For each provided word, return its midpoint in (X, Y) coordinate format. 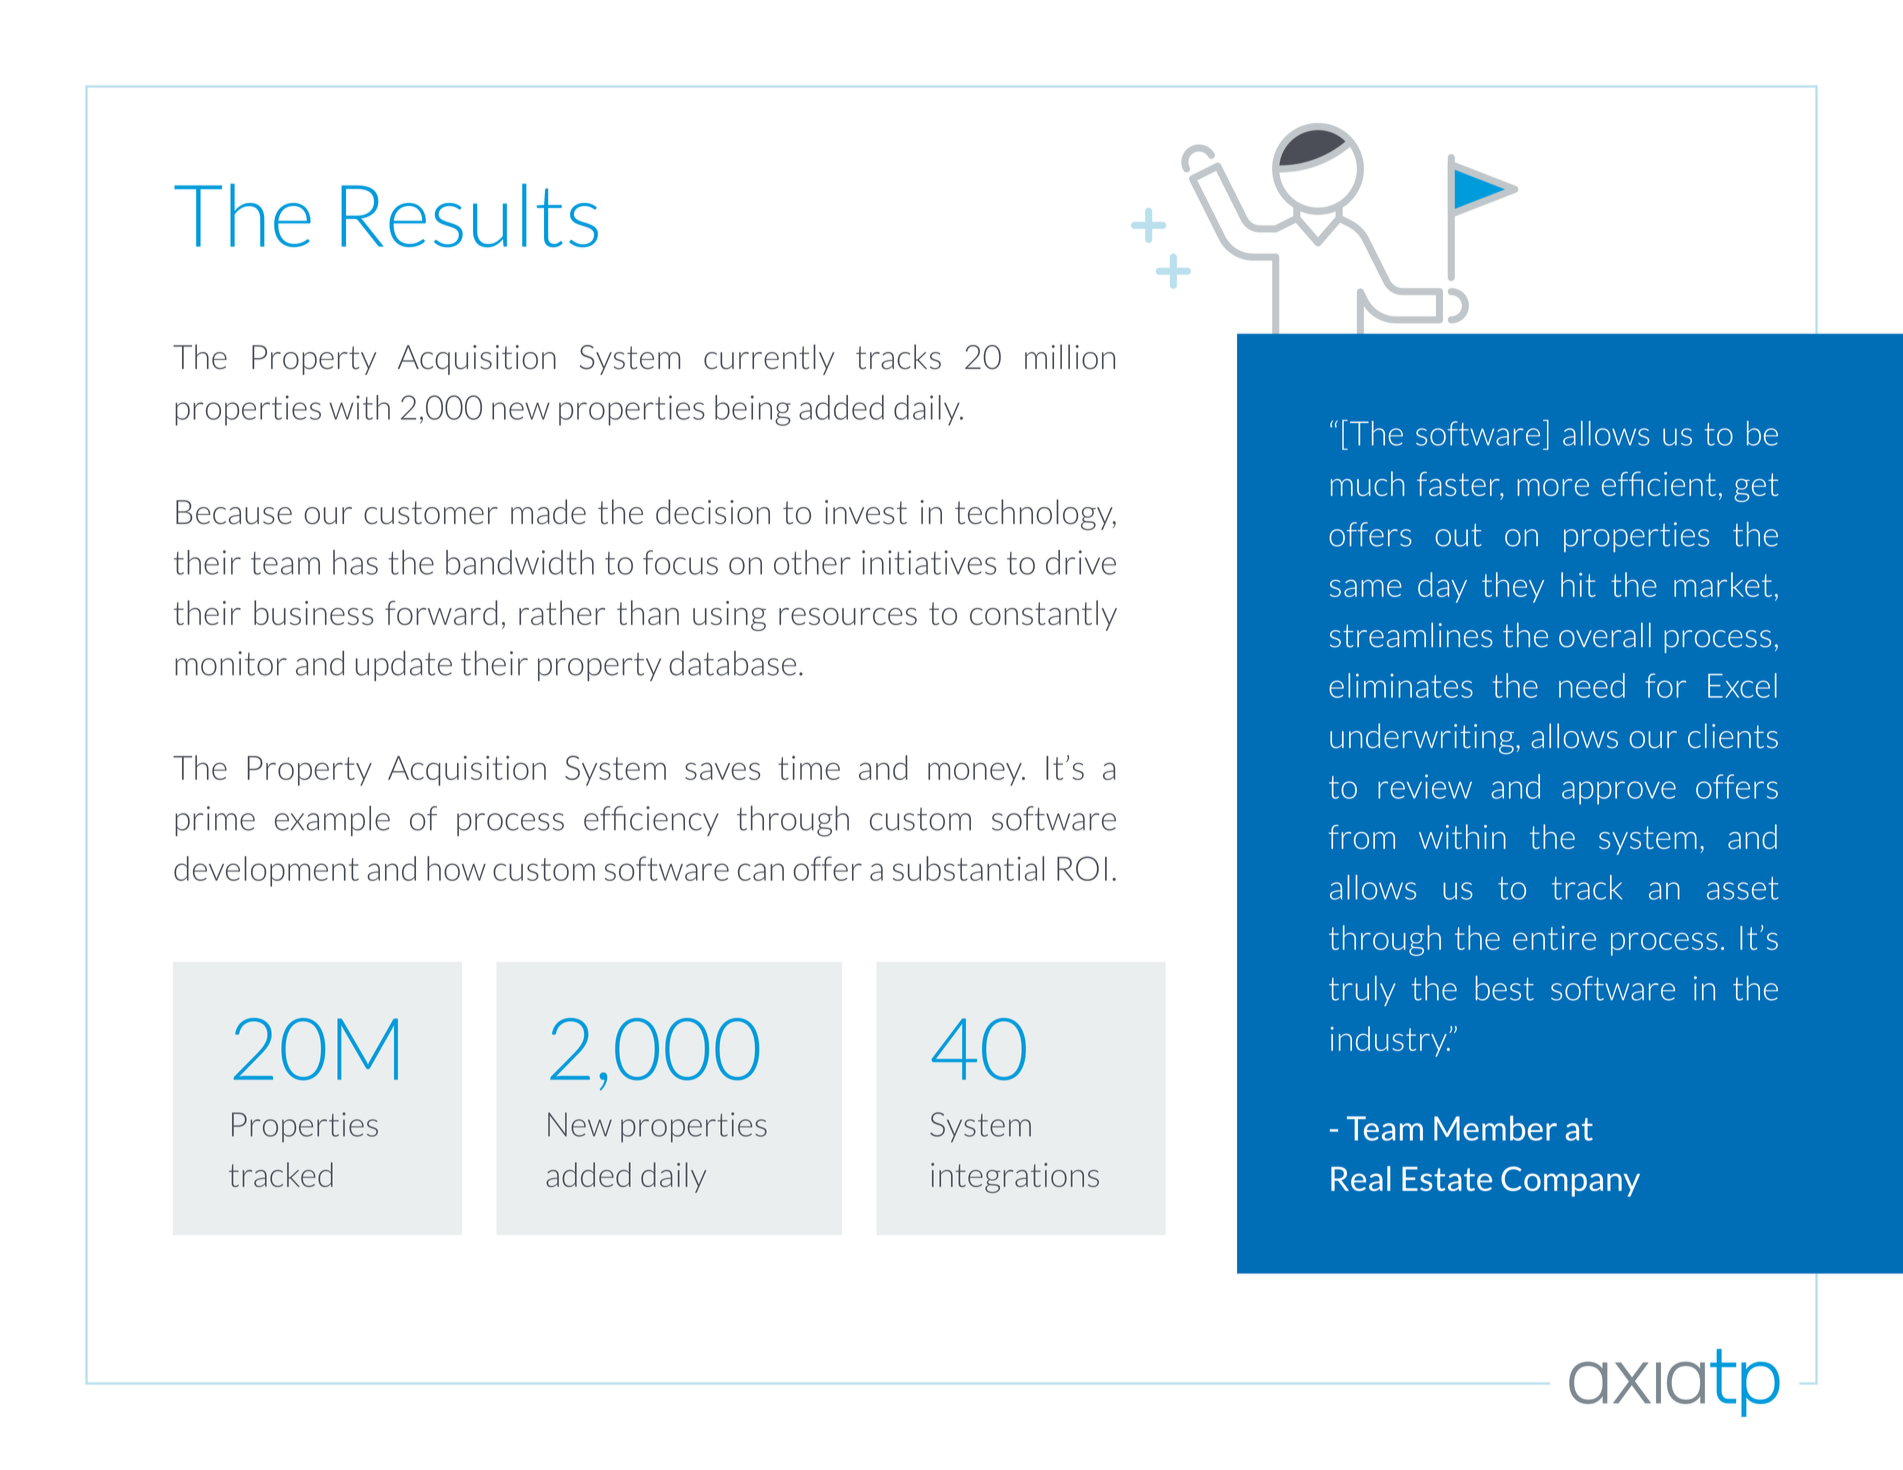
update (404, 666)
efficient (1659, 483)
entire (1554, 938)
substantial (968, 868)
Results (469, 215)
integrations (1015, 1178)
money (976, 774)
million (1070, 356)
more (1553, 487)
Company (1570, 1181)
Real (1361, 1178)
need (1592, 685)
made (548, 512)
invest (866, 512)
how (456, 868)
